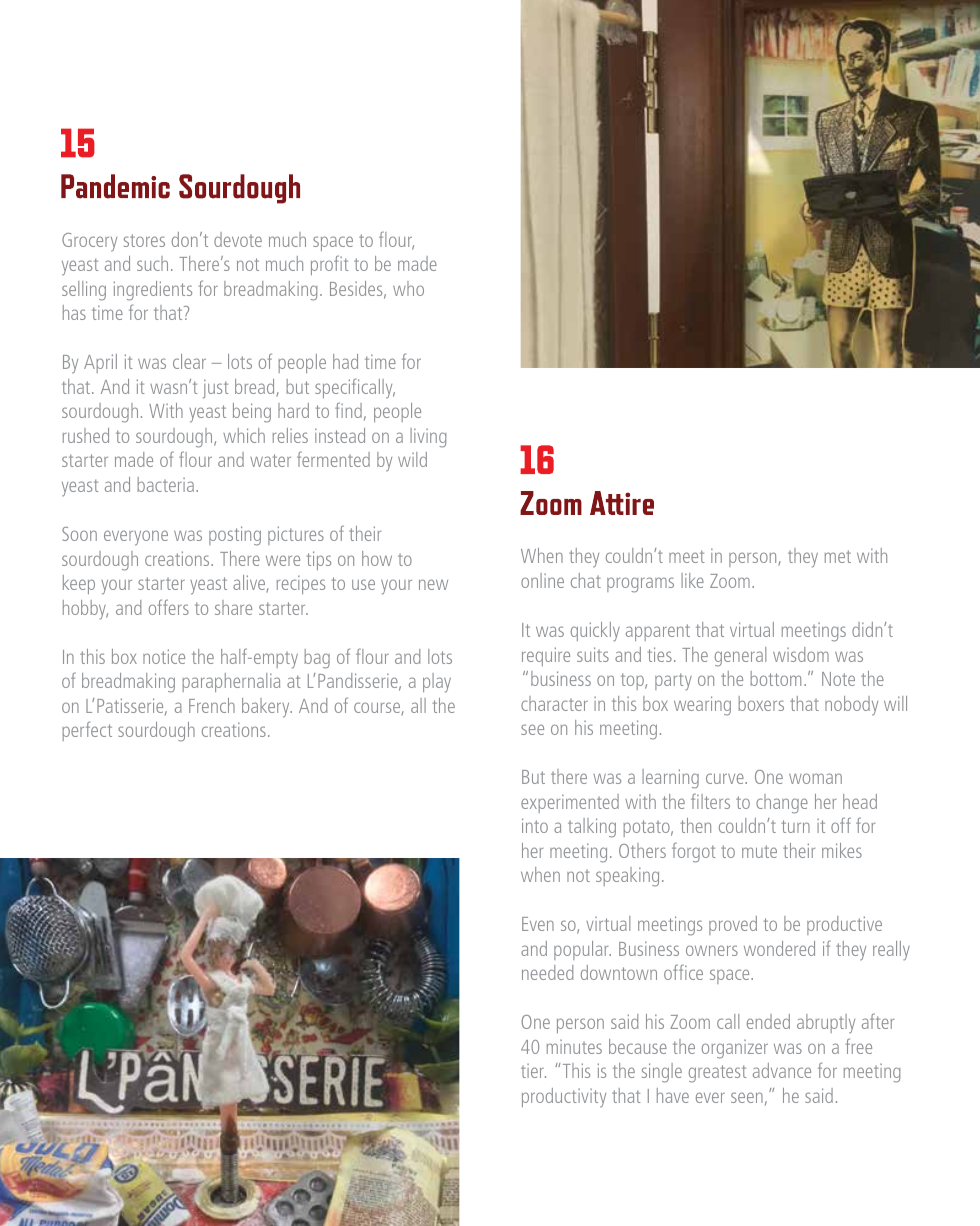  What do you see at coordinates (165, 484) in the image?
I see `bacteria` at bounding box center [165, 484].
